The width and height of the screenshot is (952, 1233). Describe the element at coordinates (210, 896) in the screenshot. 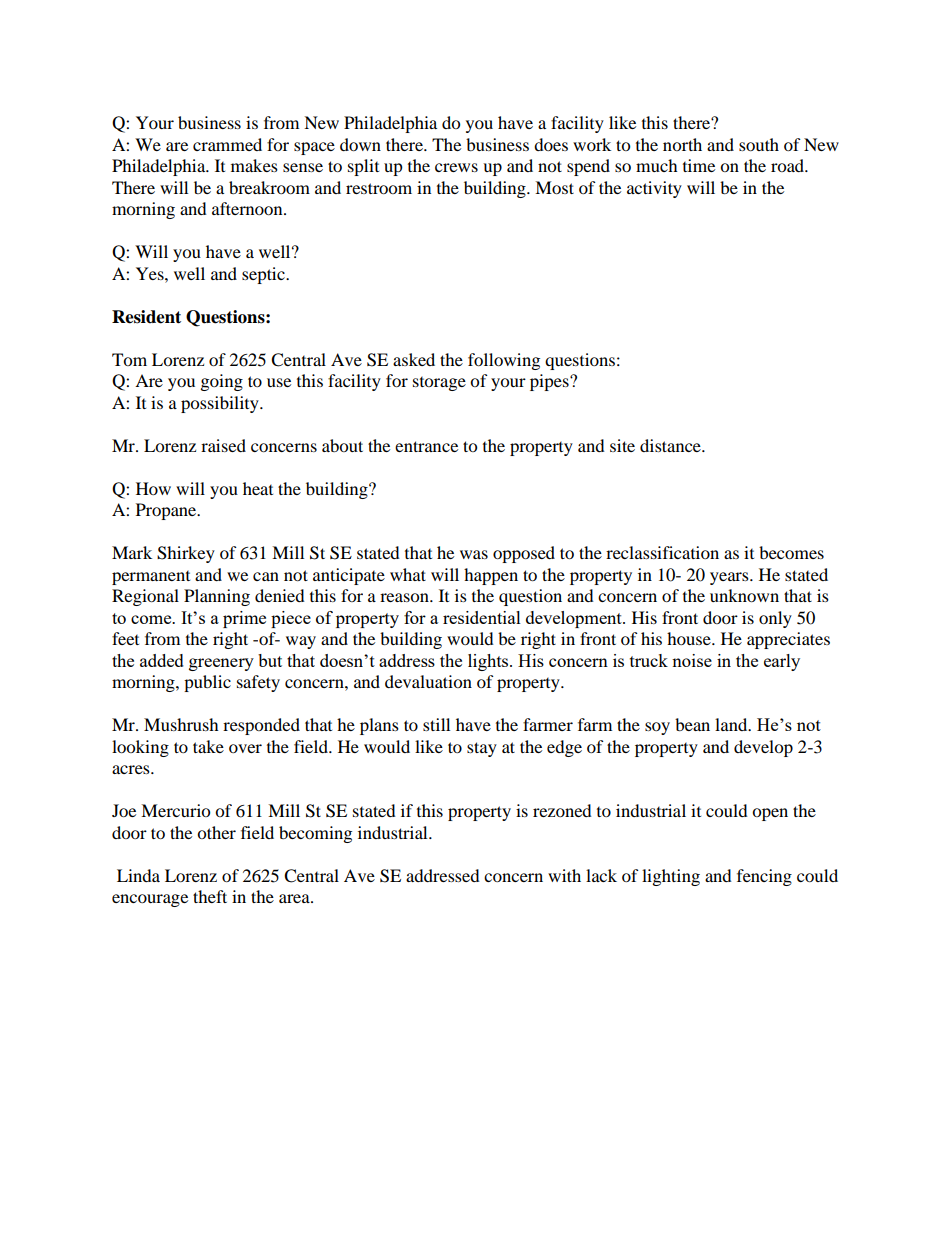

I see `theft` at that location.
